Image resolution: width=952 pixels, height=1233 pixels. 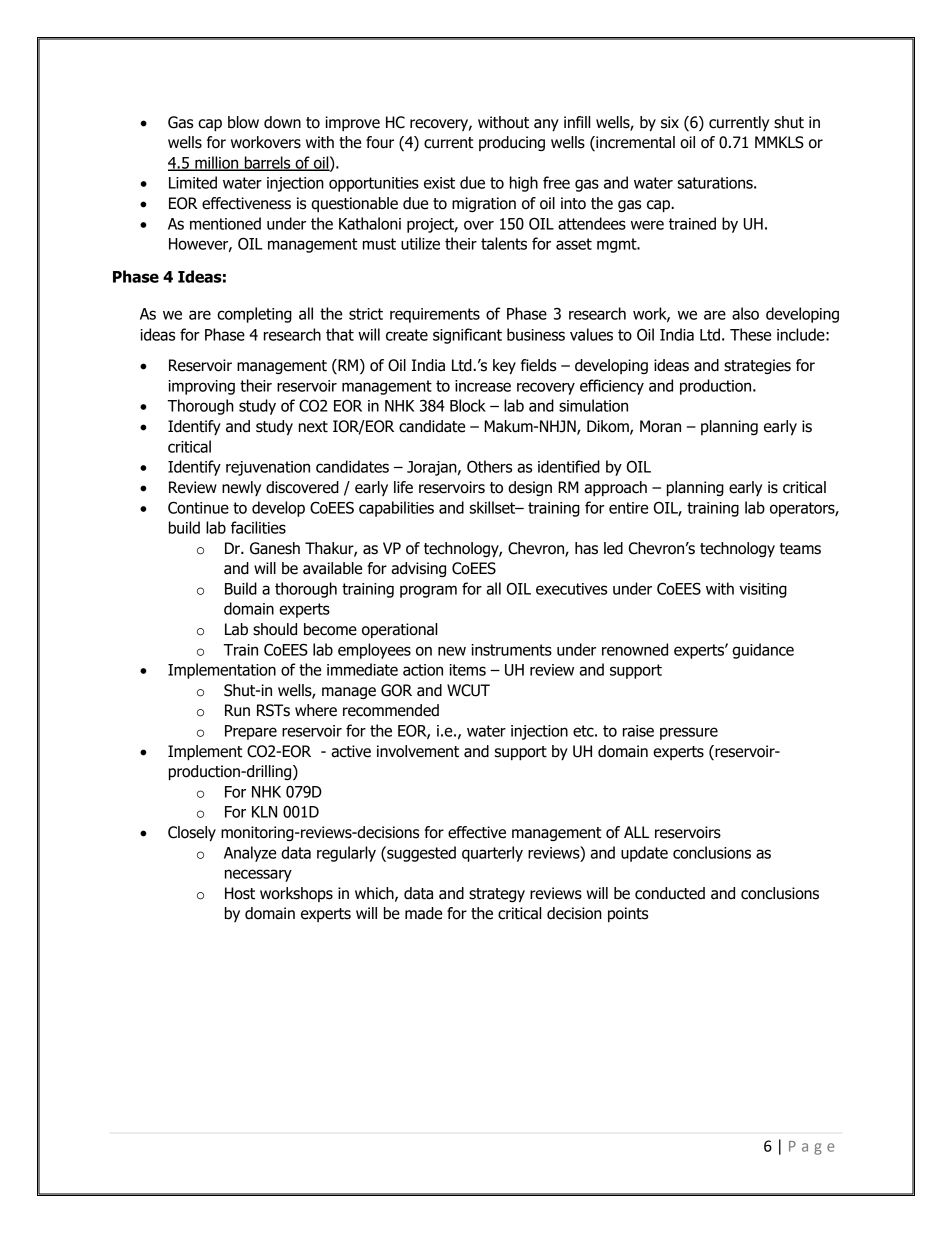 I want to click on six, so click(x=670, y=122).
